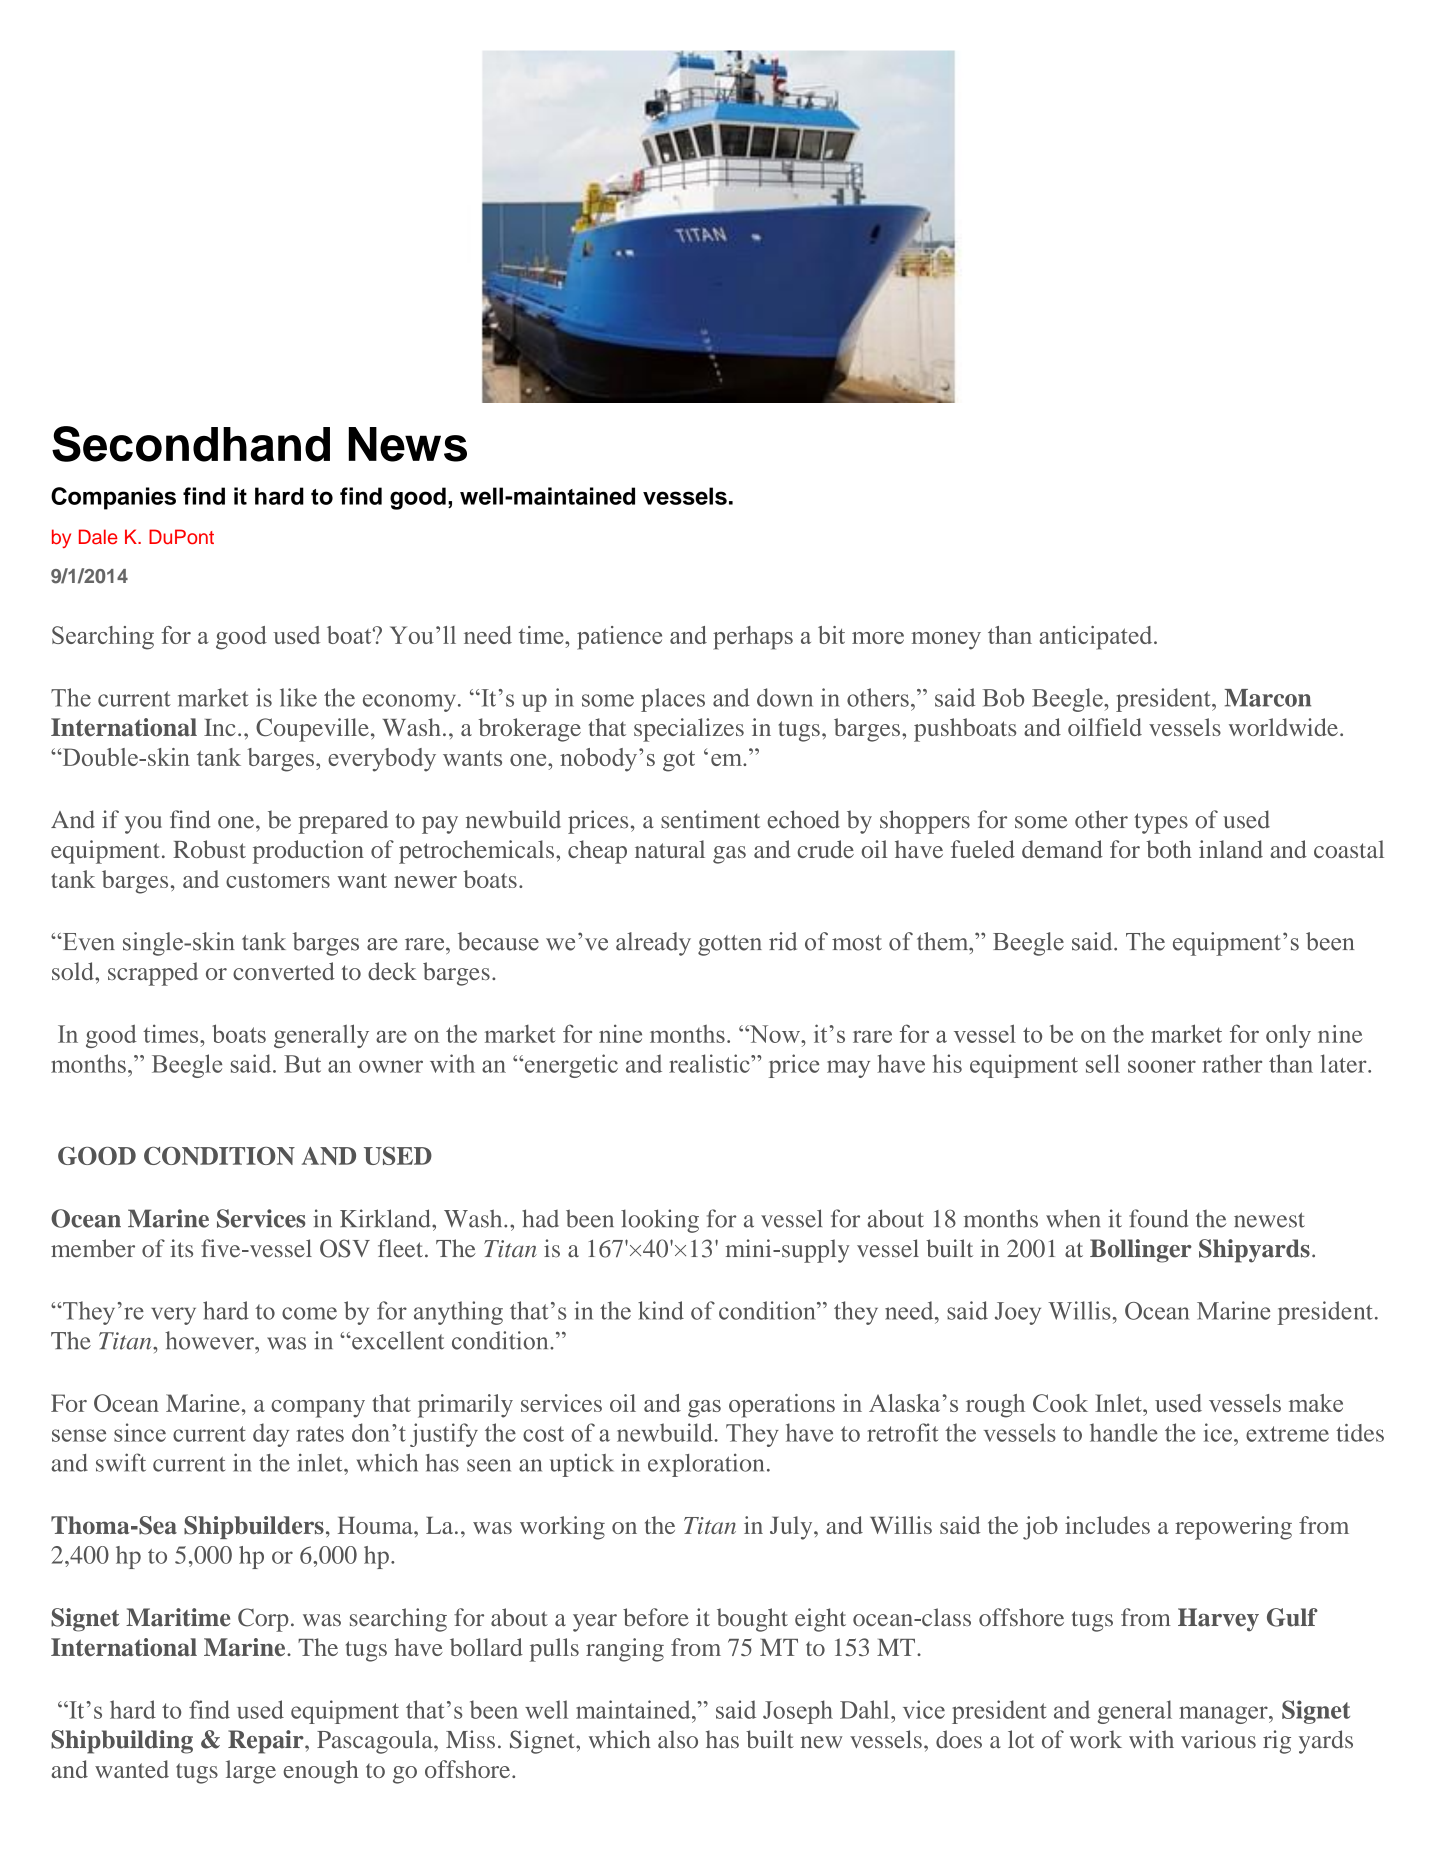 The image size is (1437, 1860). What do you see at coordinates (753, 638) in the page?
I see `perhaps` at bounding box center [753, 638].
